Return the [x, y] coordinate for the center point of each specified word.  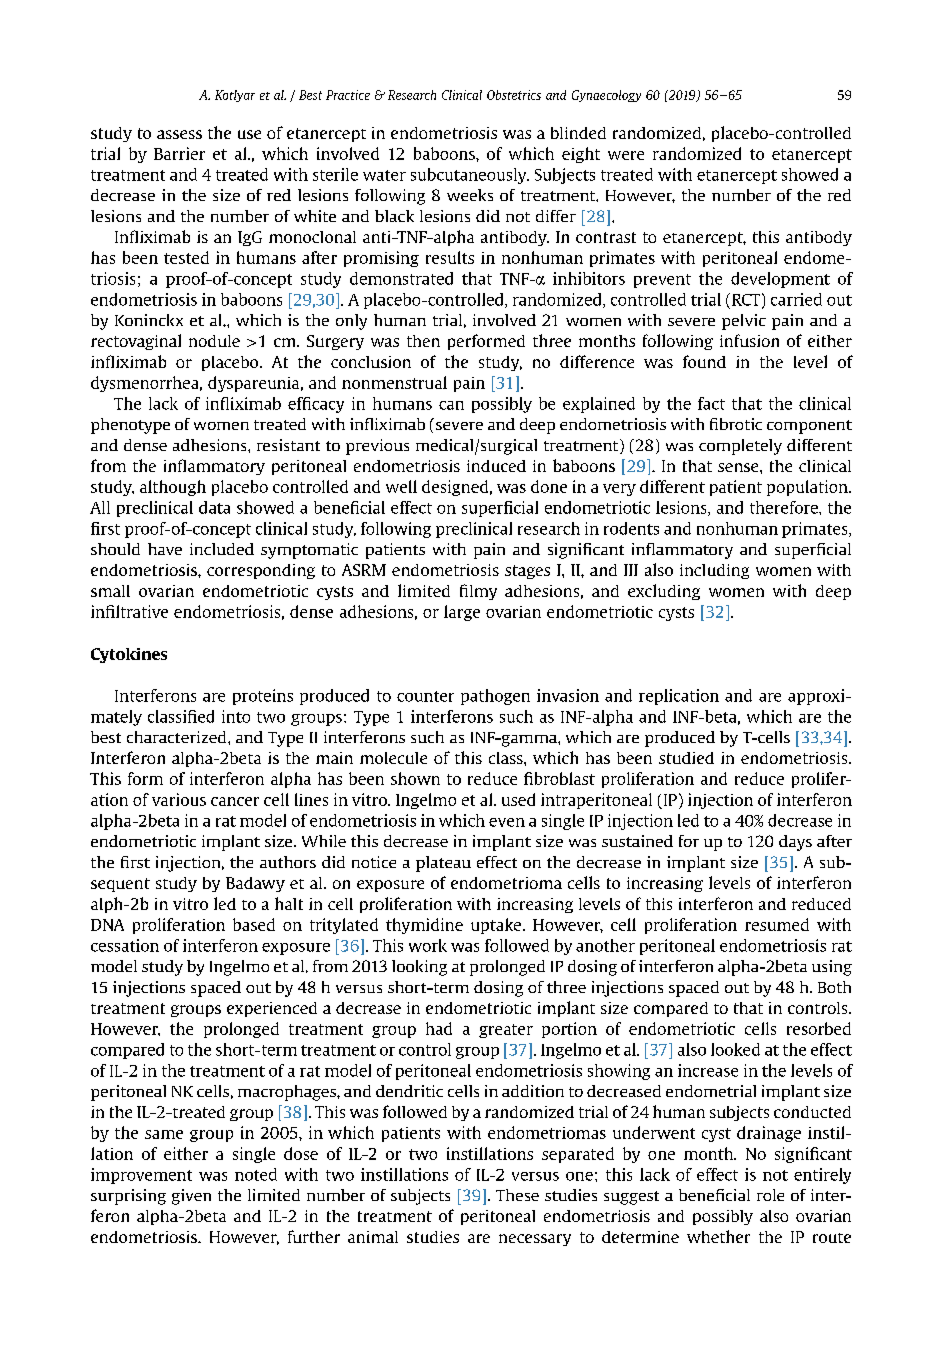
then [423, 341]
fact [711, 403]
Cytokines [129, 655]
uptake [497, 926]
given [191, 1197]
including [714, 571]
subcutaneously [470, 176]
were [626, 155]
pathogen [495, 697]
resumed [777, 924]
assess [179, 134]
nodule [214, 341]
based [254, 924]
